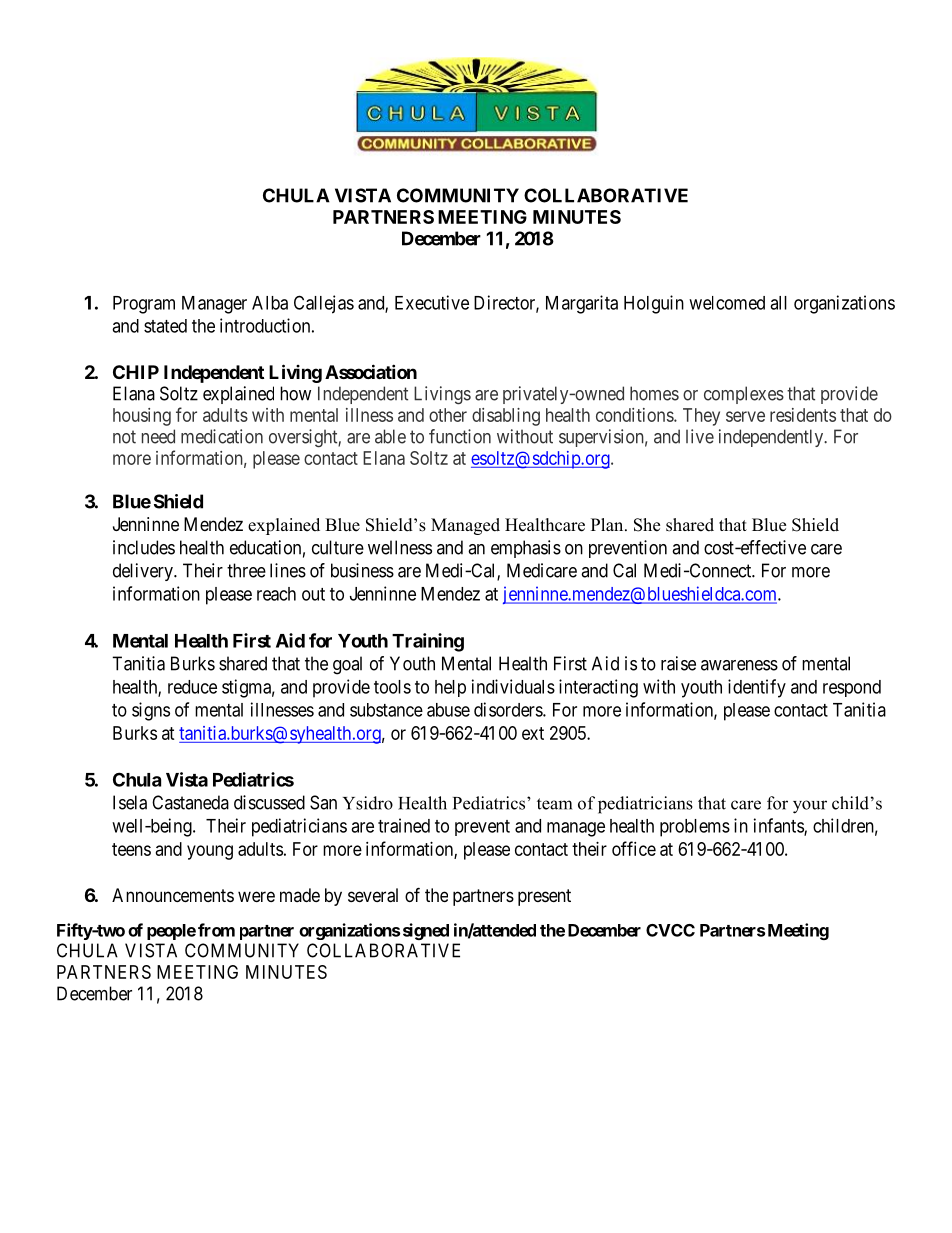 This page has width=952, height=1233. Describe the element at coordinates (158, 436) in the page. I see `need` at that location.
